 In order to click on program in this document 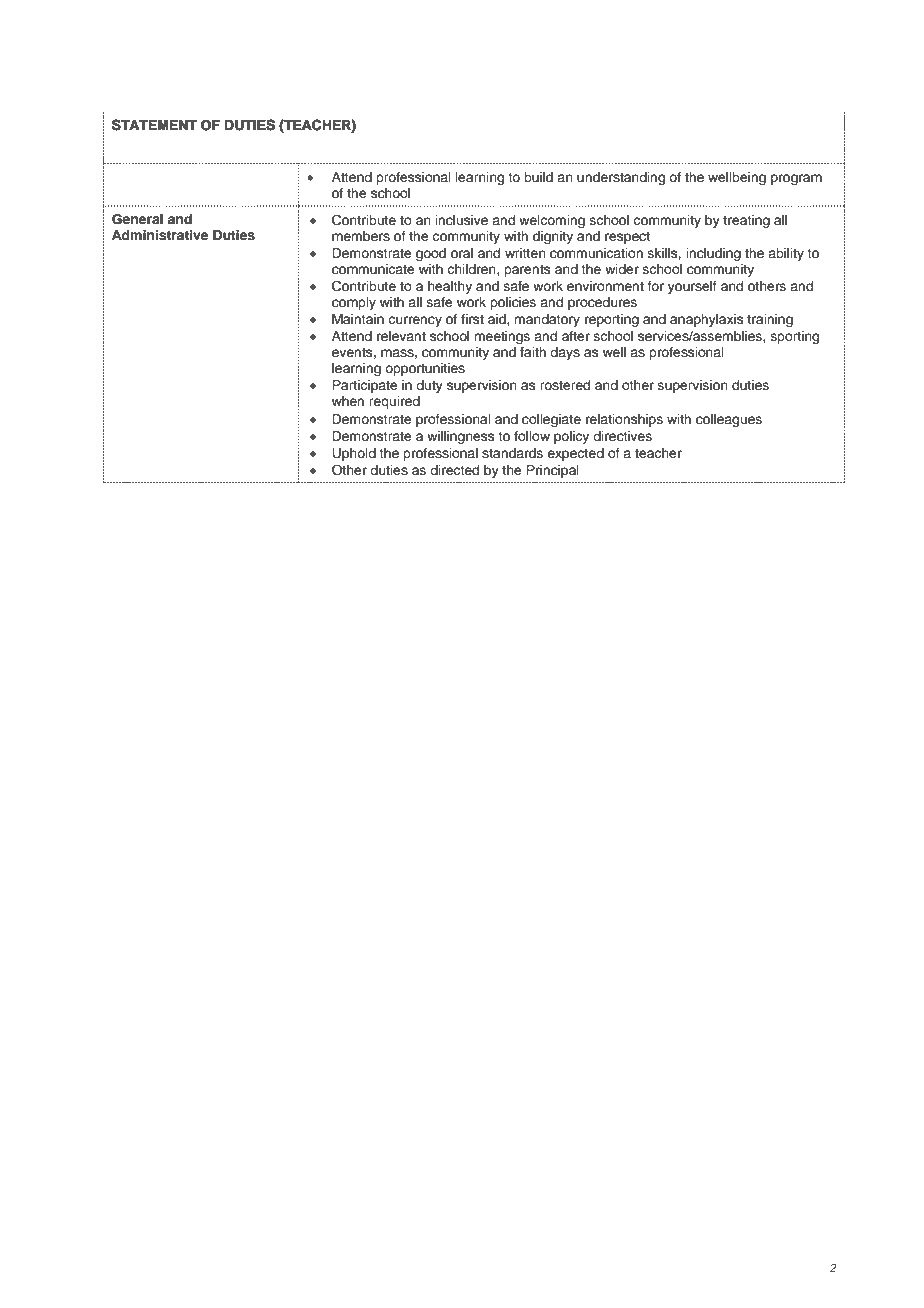, I will do `click(796, 179)`.
